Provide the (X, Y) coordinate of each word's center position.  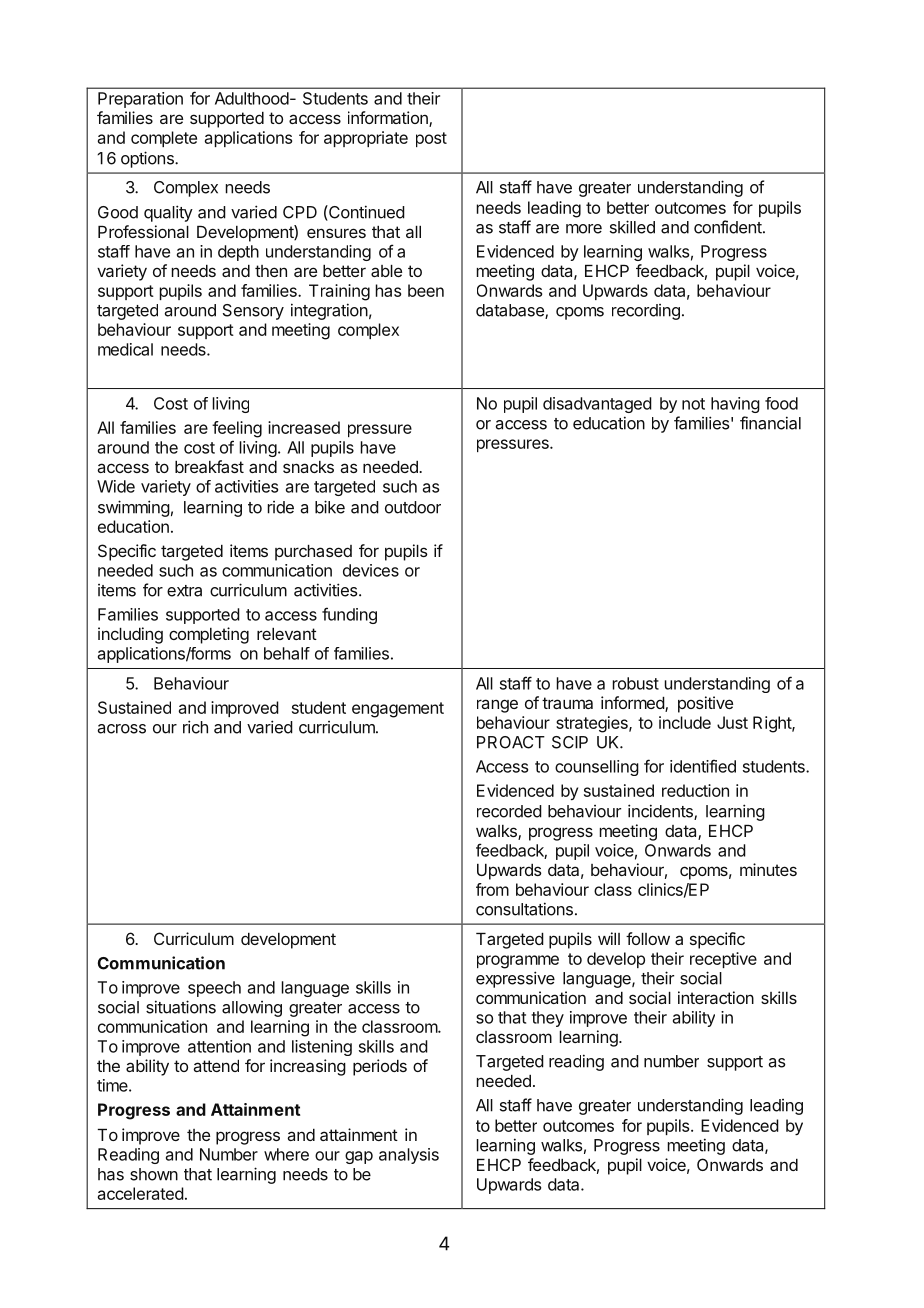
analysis (409, 1156)
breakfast (209, 466)
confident (729, 227)
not (693, 404)
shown (154, 1174)
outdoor (413, 507)
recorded (509, 811)
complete (164, 139)
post (431, 139)
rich (195, 727)
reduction (695, 790)
